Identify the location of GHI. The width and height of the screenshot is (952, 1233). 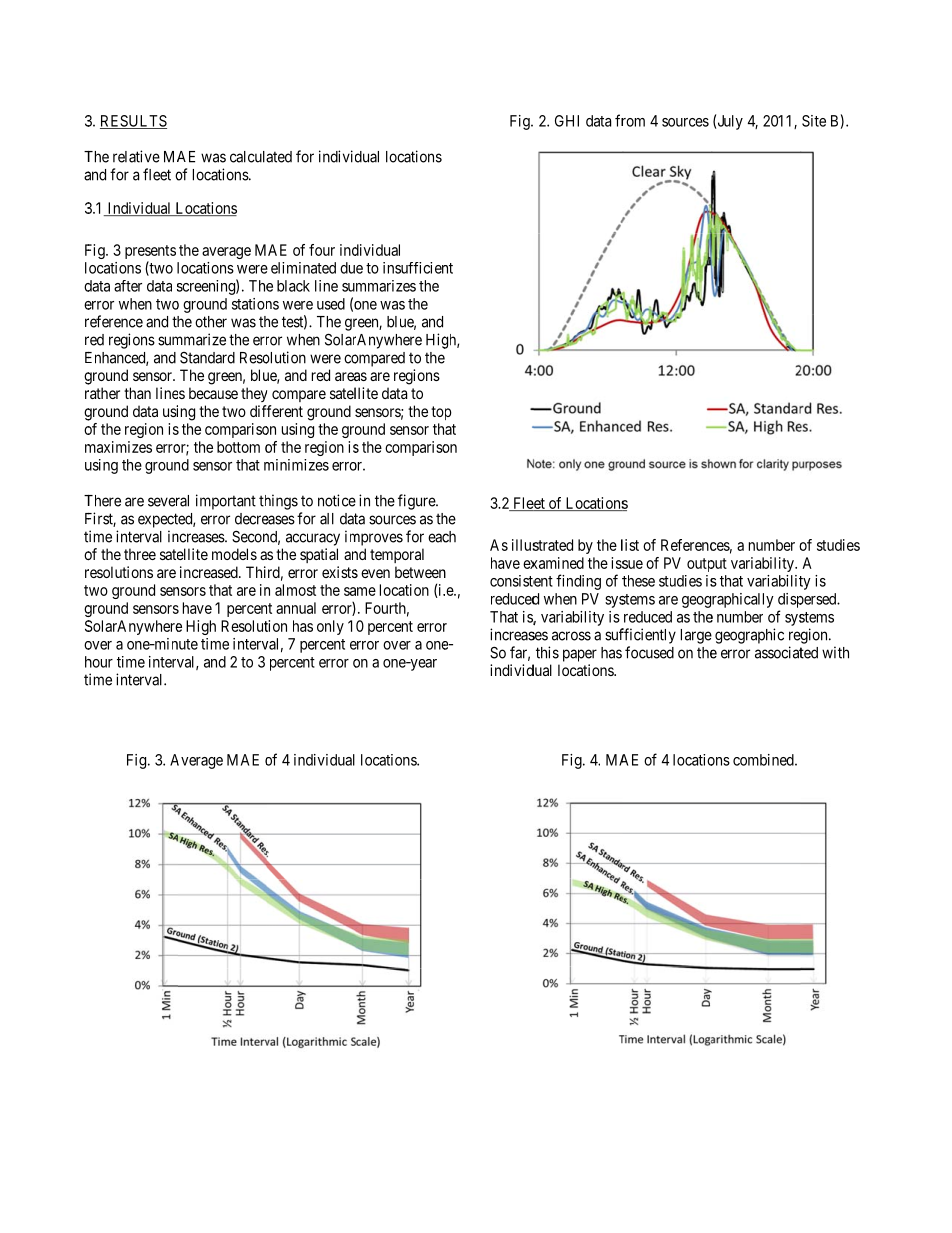
(567, 121).
